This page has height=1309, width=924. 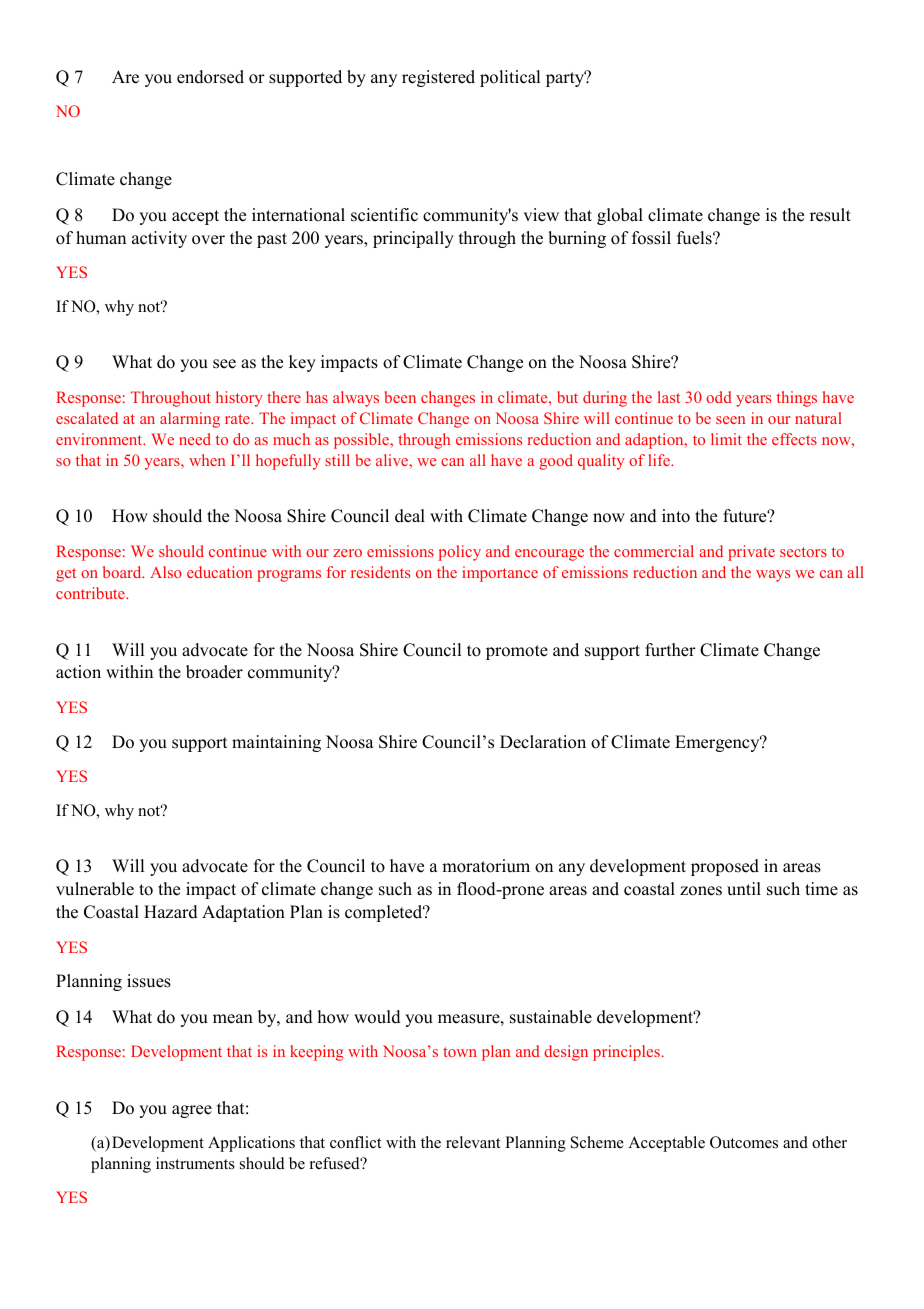 I want to click on moratorium, so click(x=486, y=866).
